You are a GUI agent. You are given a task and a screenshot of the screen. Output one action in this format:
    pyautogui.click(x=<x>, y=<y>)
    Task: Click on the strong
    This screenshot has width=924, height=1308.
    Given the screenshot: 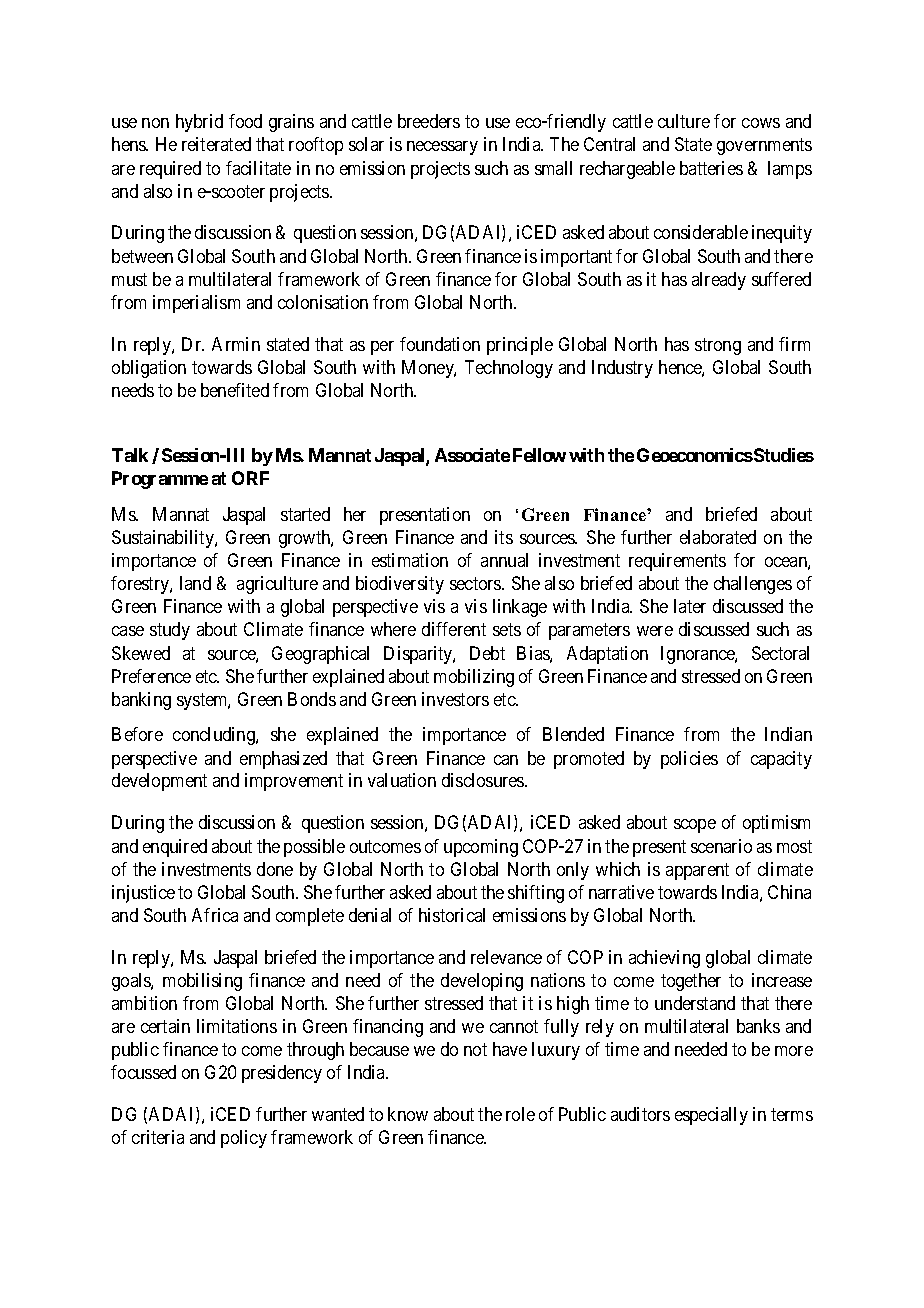 What is the action you would take?
    pyautogui.click(x=718, y=346)
